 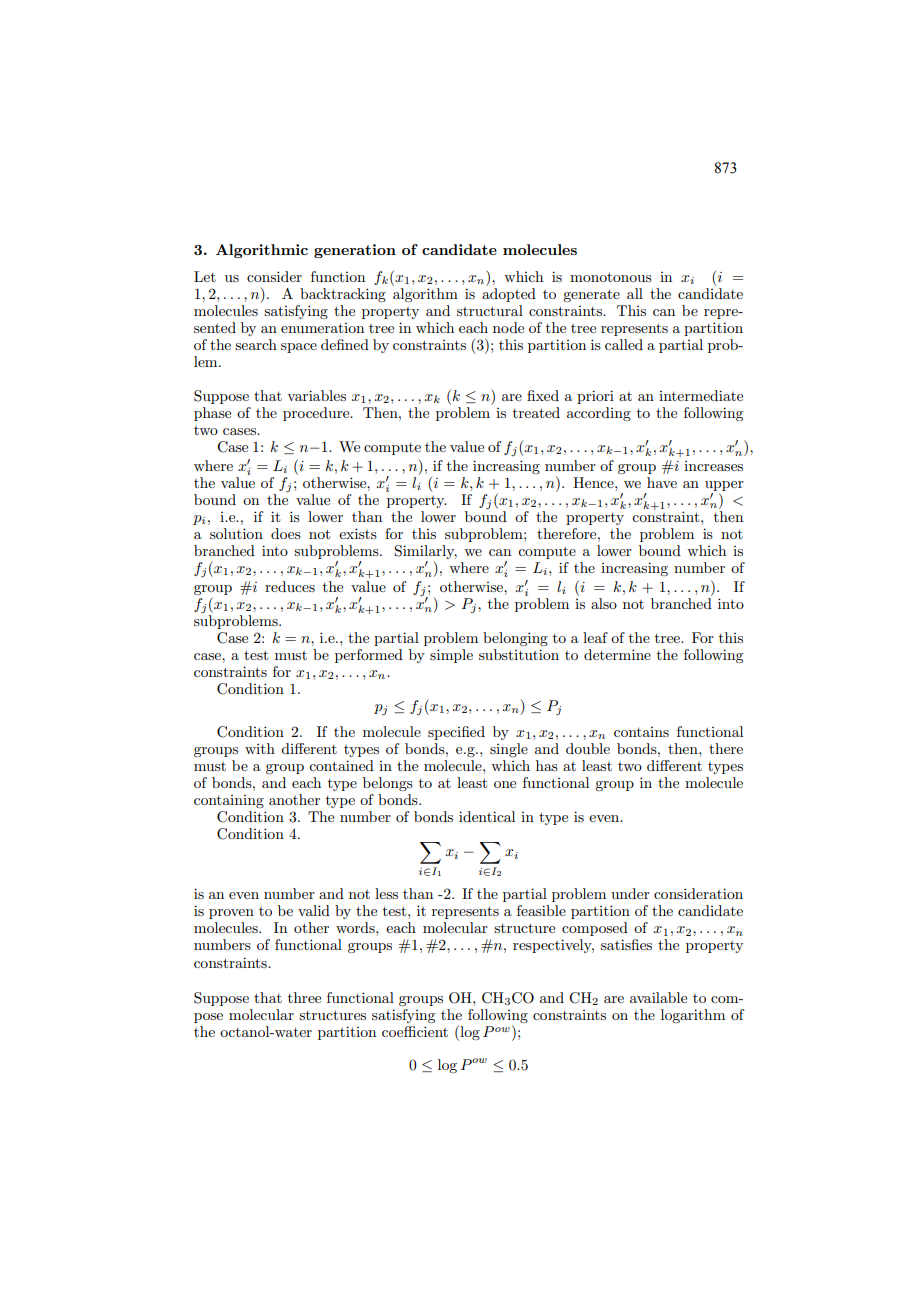 I want to click on adopted, so click(x=509, y=293).
